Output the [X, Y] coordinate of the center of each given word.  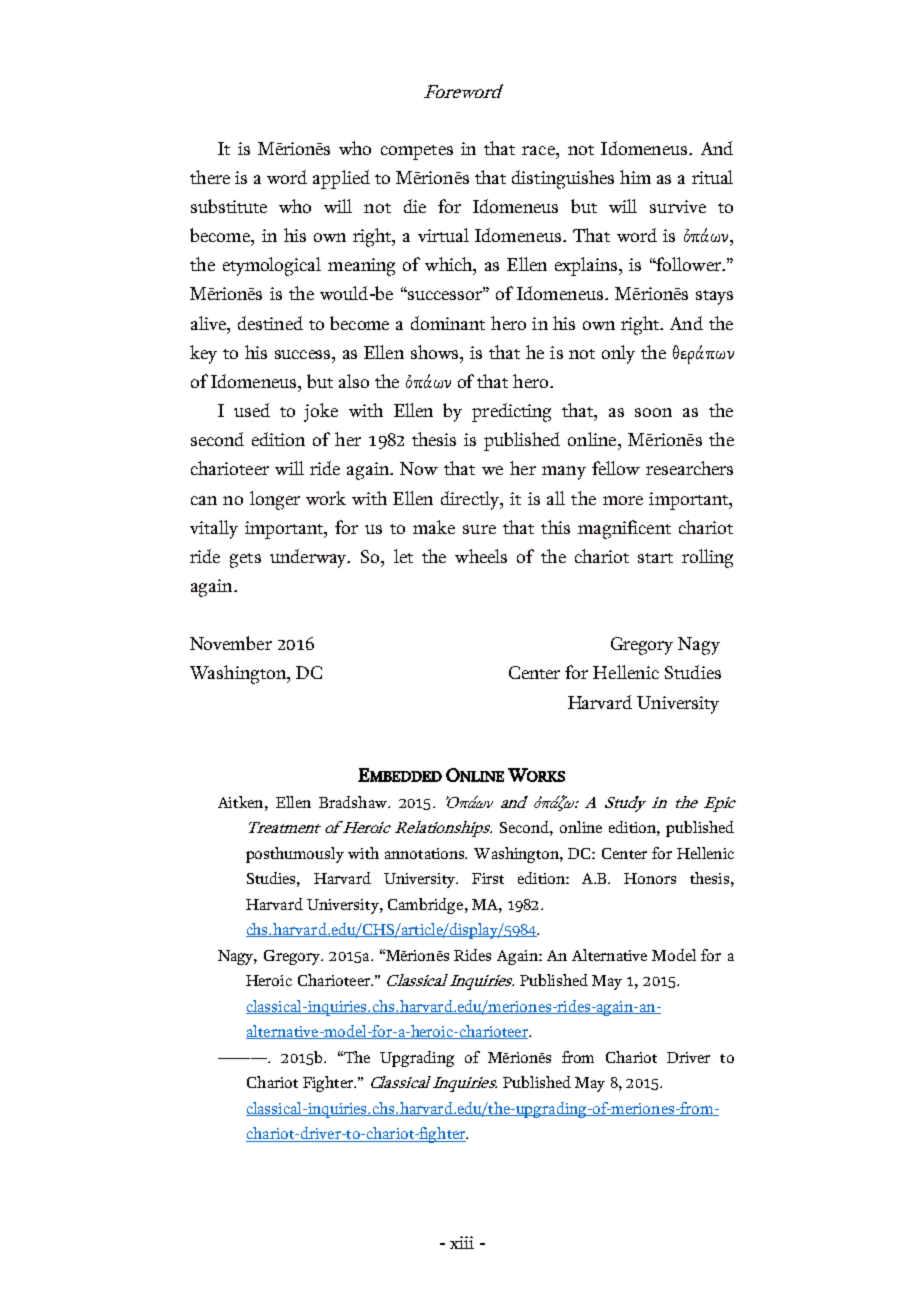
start [655, 558]
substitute [229, 206]
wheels [481, 556]
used [252, 410]
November [231, 643]
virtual [443, 235]
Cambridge [427, 906]
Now [419, 468]
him [635, 177]
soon [653, 412]
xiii [462, 1242]
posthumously [295, 855]
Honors [650, 878]
